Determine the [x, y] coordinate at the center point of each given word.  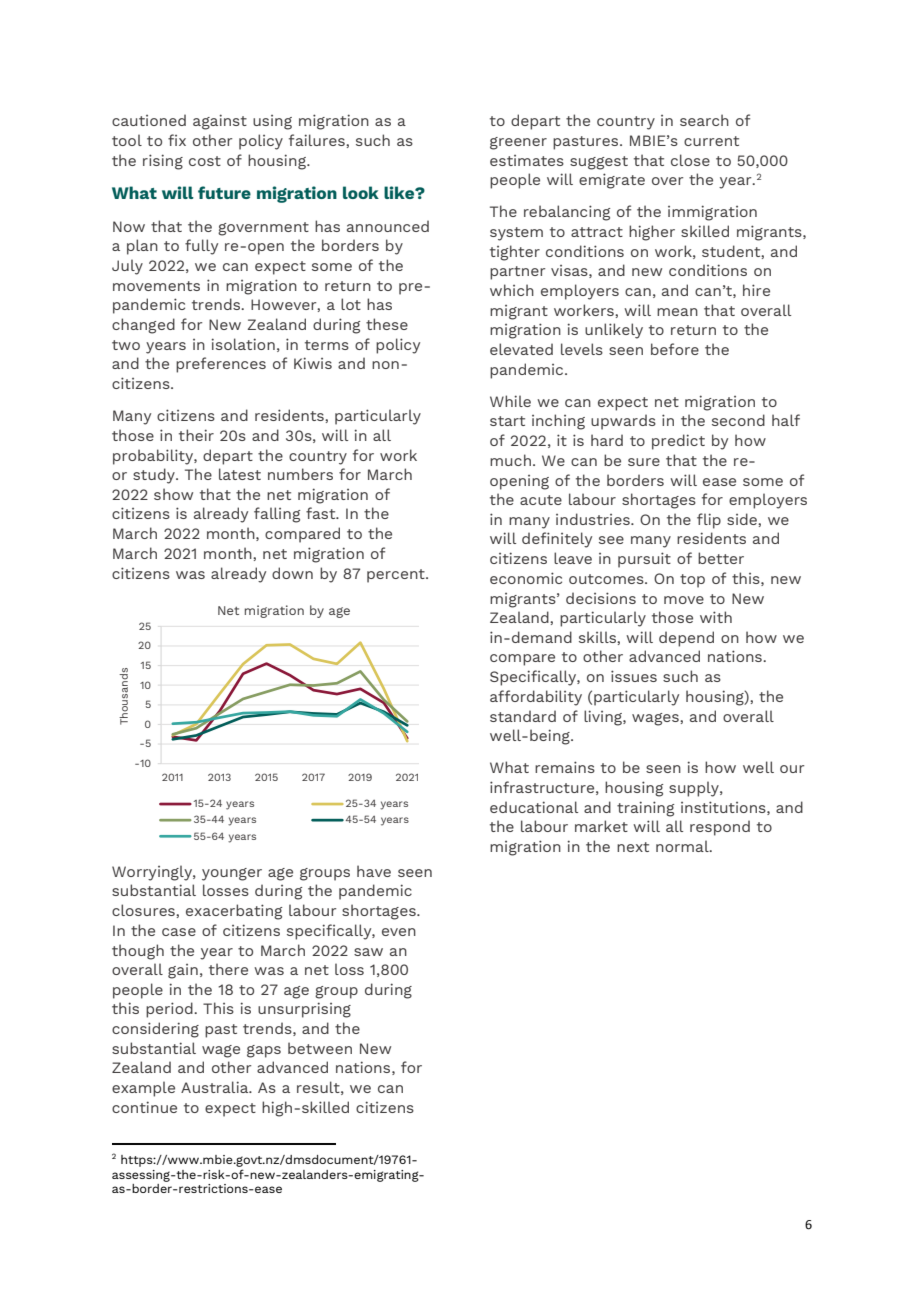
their [196, 435]
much [510, 460]
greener [518, 143]
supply [695, 789]
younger [232, 874]
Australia [216, 1087]
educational [534, 807]
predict [678, 442]
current [711, 141]
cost [205, 161]
